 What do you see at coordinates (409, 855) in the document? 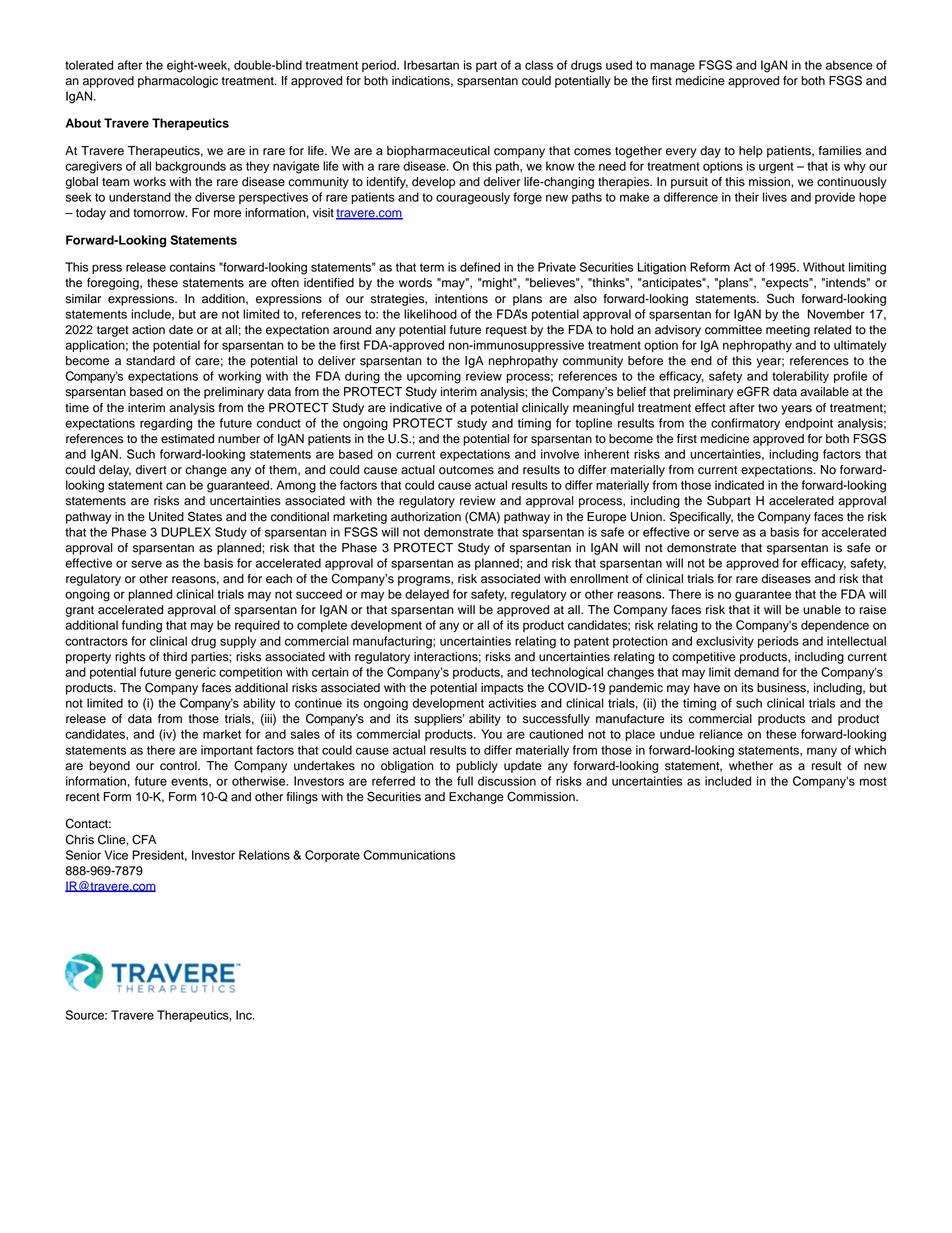
I see `Communications` at bounding box center [409, 855].
